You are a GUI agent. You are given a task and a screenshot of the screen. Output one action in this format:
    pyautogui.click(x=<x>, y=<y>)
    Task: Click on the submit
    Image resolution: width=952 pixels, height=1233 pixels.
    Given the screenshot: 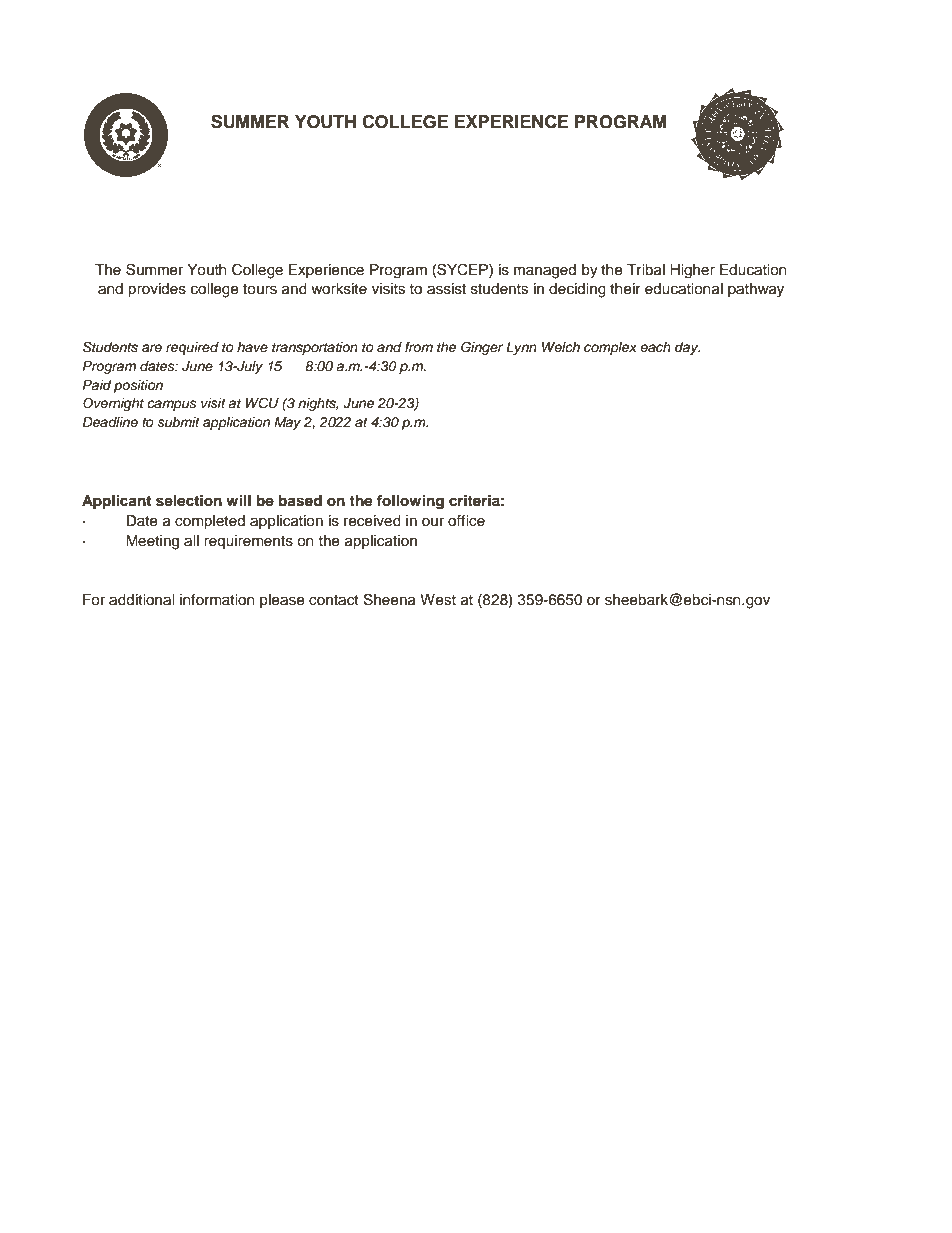 What is the action you would take?
    pyautogui.click(x=179, y=422)
